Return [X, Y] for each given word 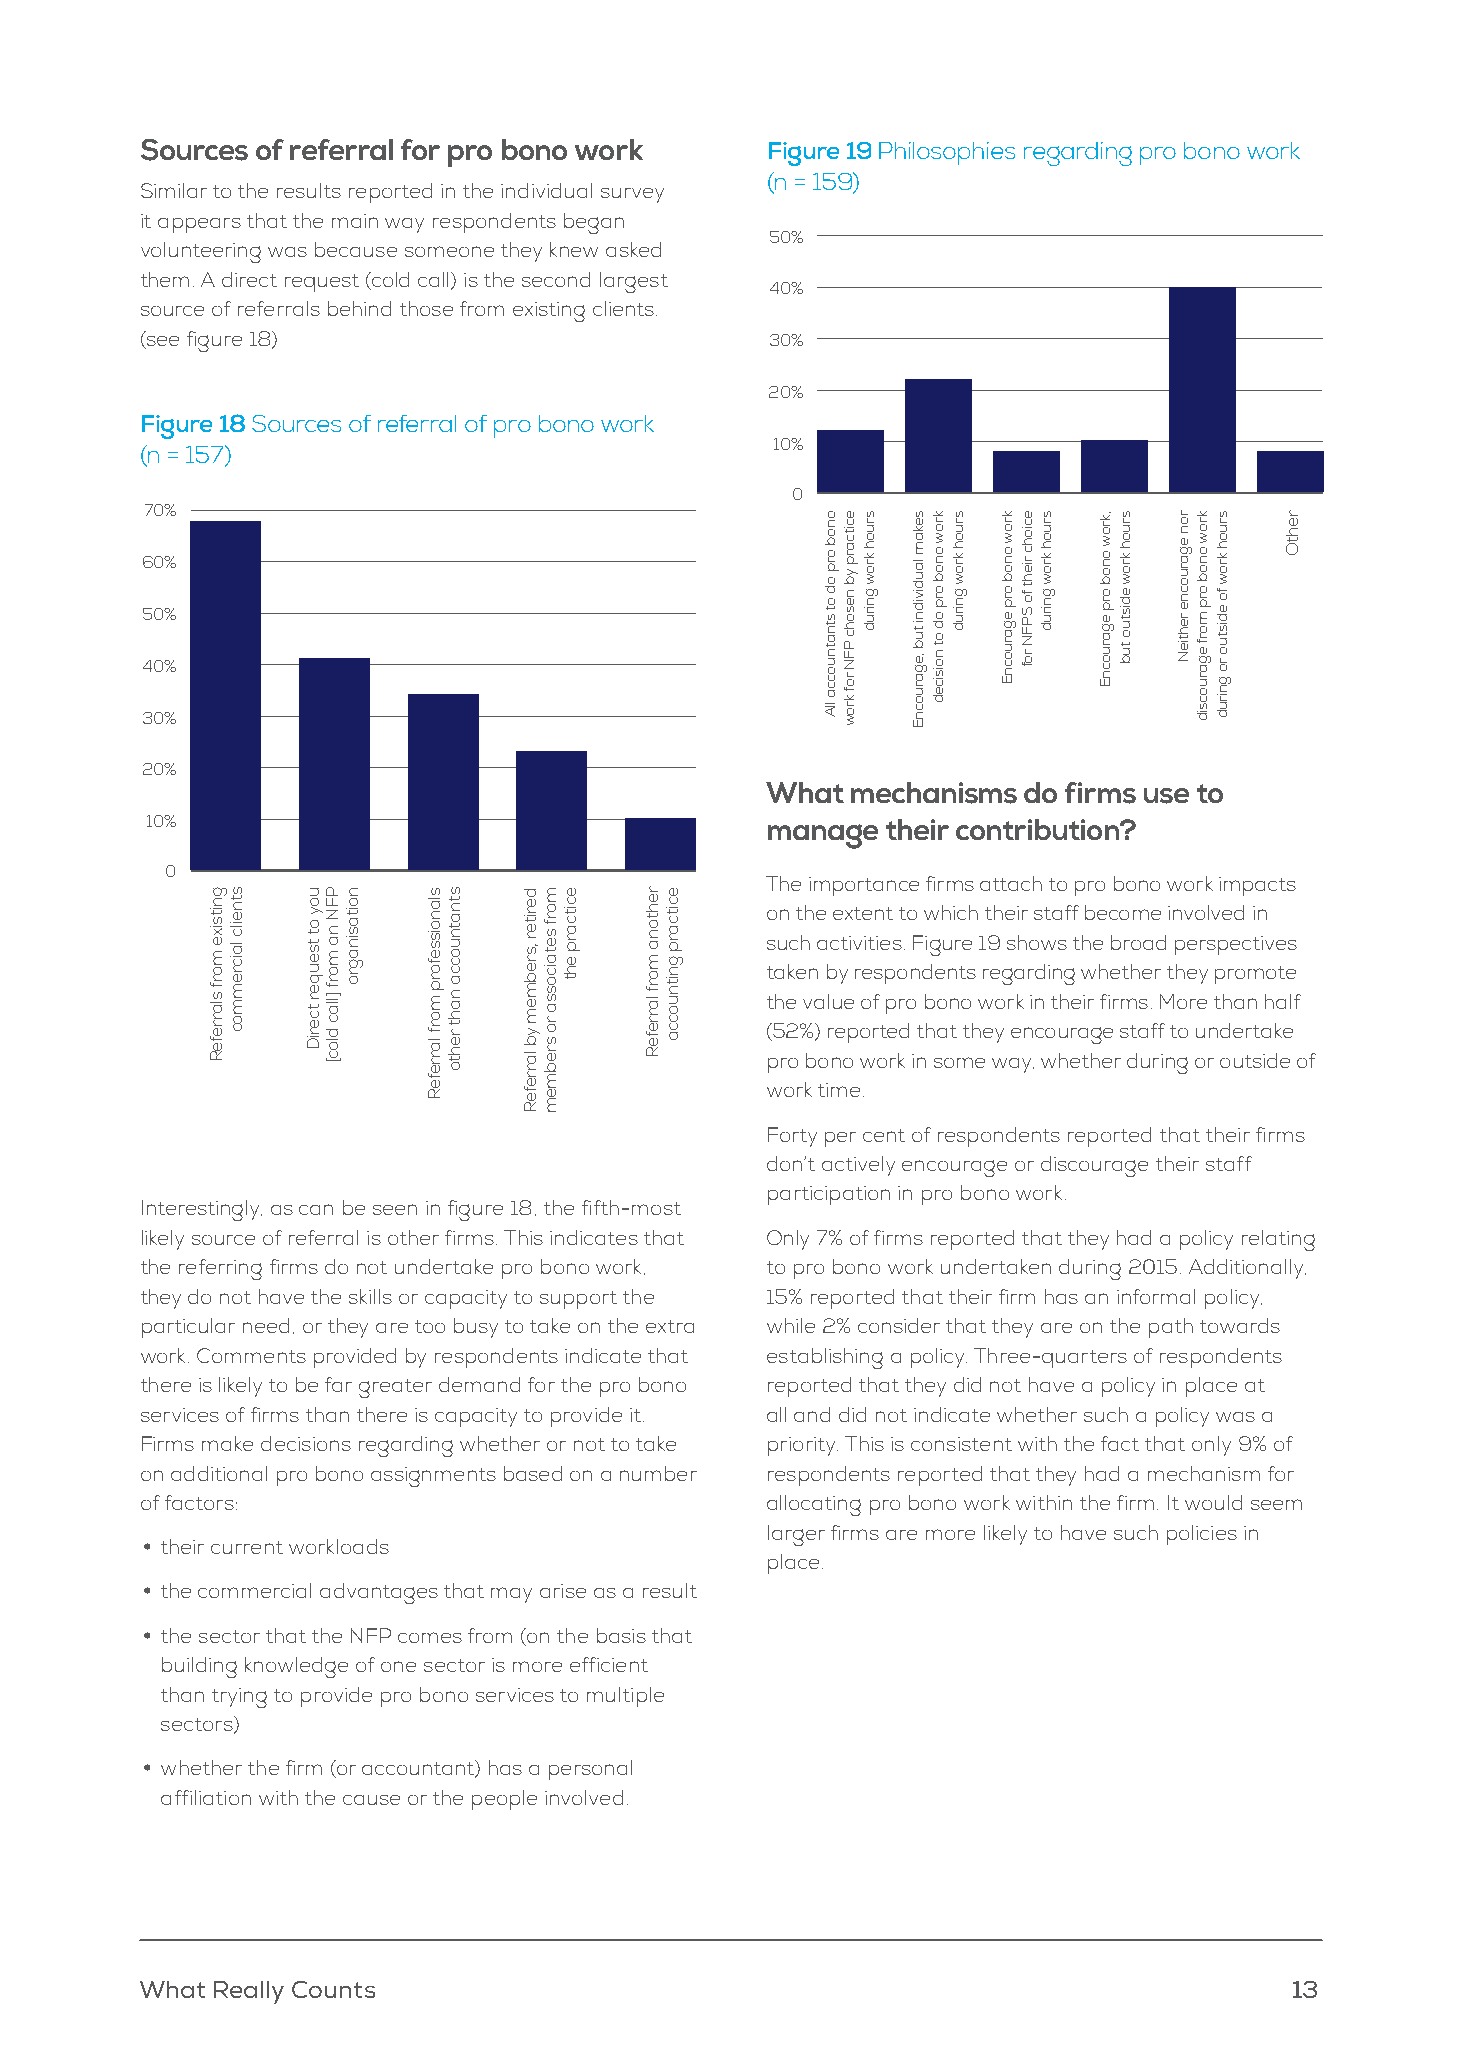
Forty [792, 1137]
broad [1138, 942]
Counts [333, 1989]
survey [632, 195]
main [355, 221]
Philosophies [947, 153]
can [316, 1209]
